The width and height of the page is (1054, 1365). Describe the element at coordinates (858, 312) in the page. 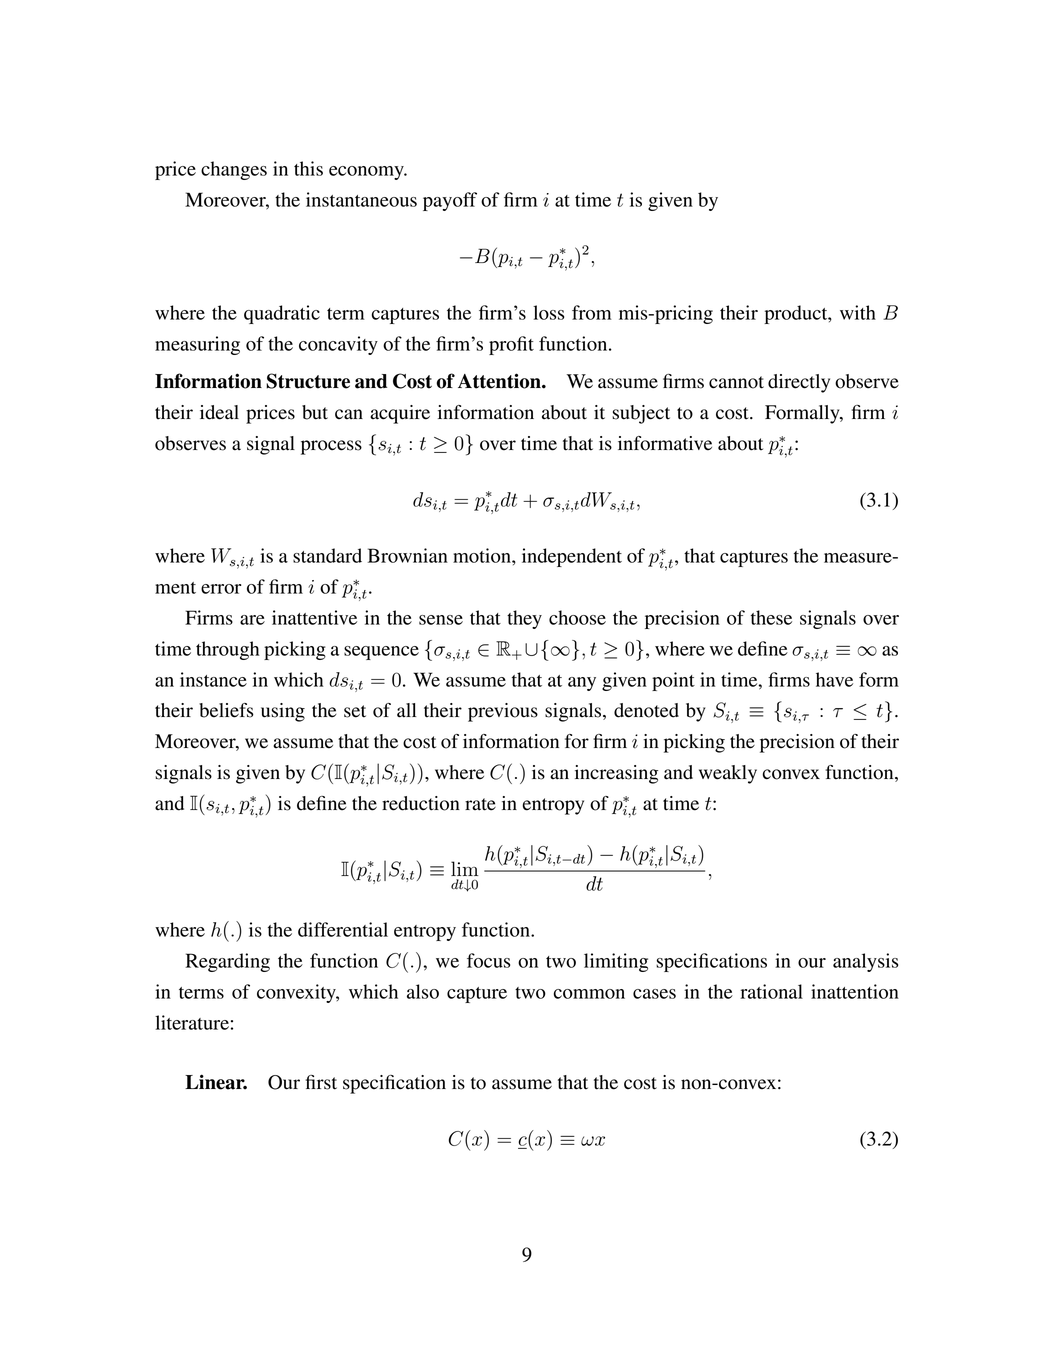

I see `with` at that location.
